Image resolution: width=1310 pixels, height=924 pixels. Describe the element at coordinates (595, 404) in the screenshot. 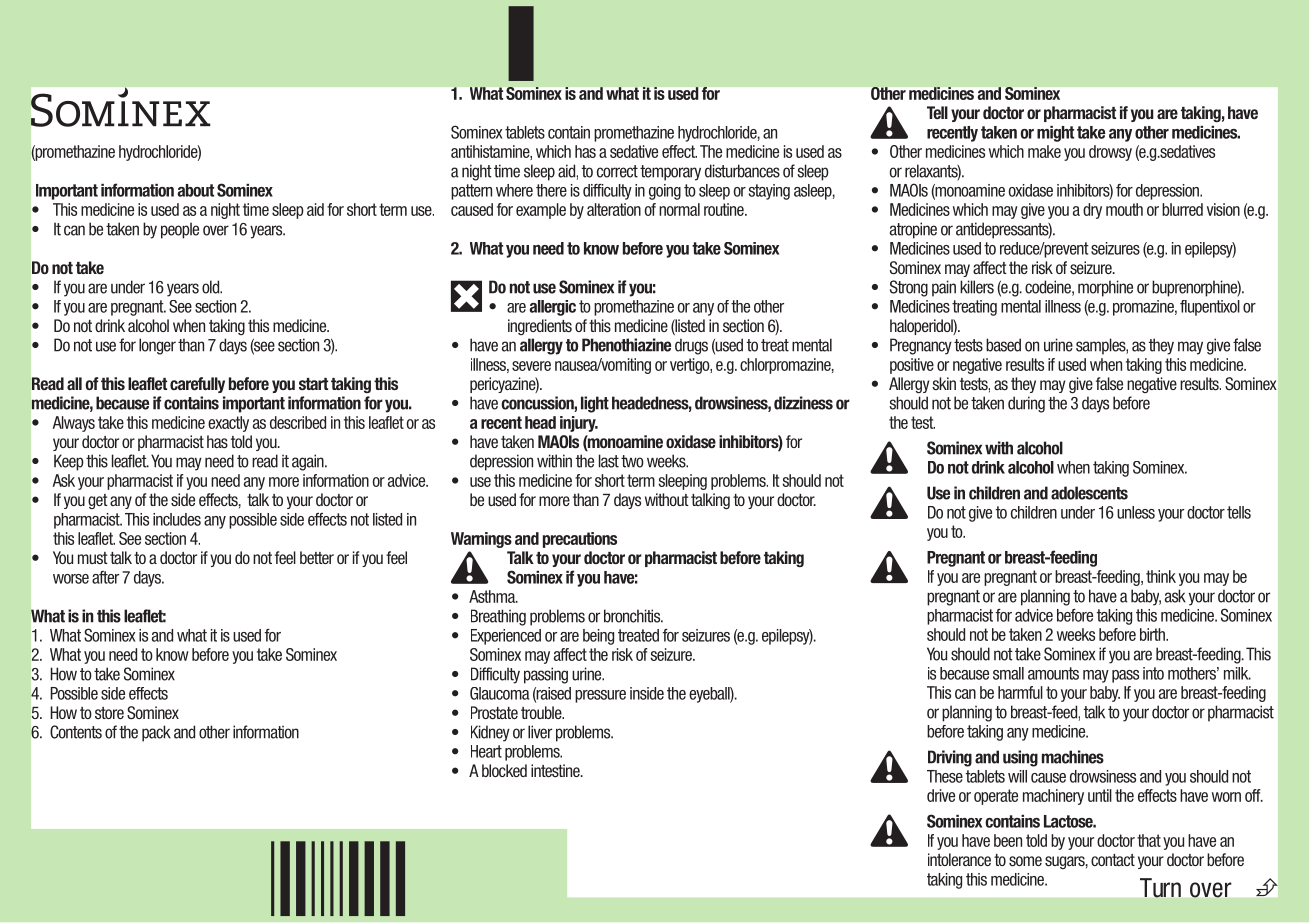

I see `light` at that location.
